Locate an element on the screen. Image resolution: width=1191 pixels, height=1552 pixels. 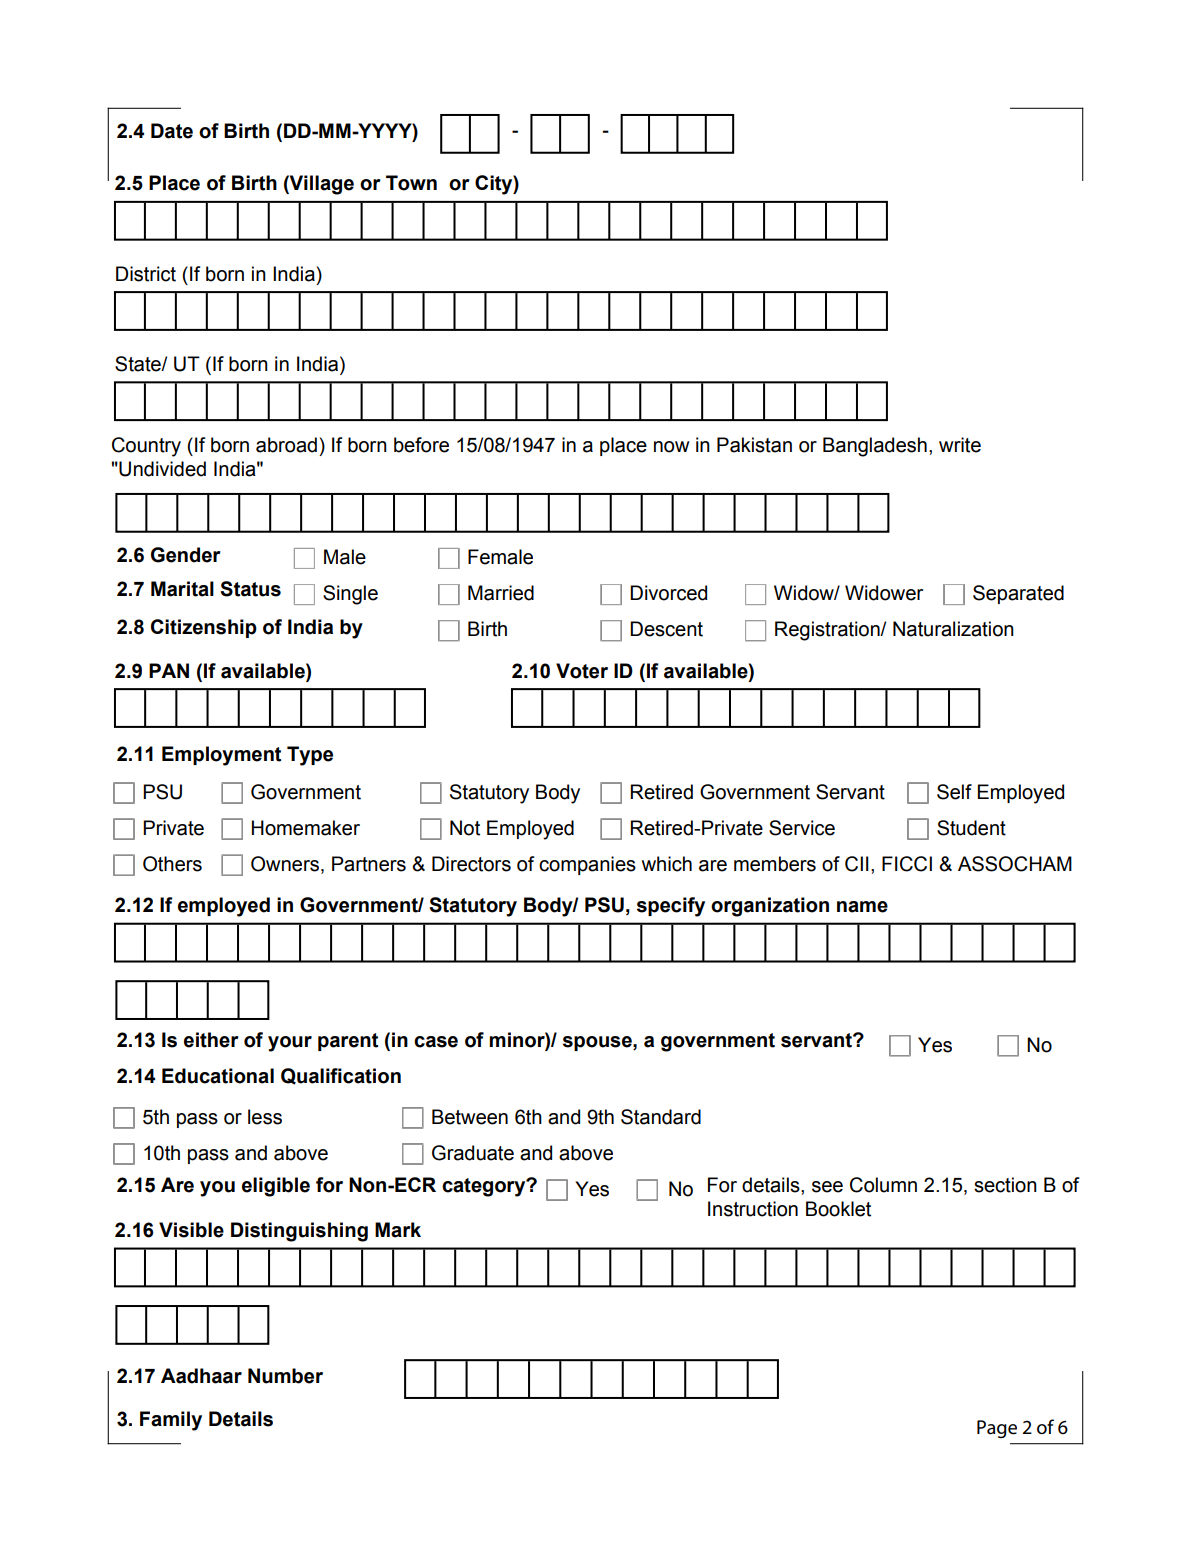
Column is located at coordinates (883, 1185).
